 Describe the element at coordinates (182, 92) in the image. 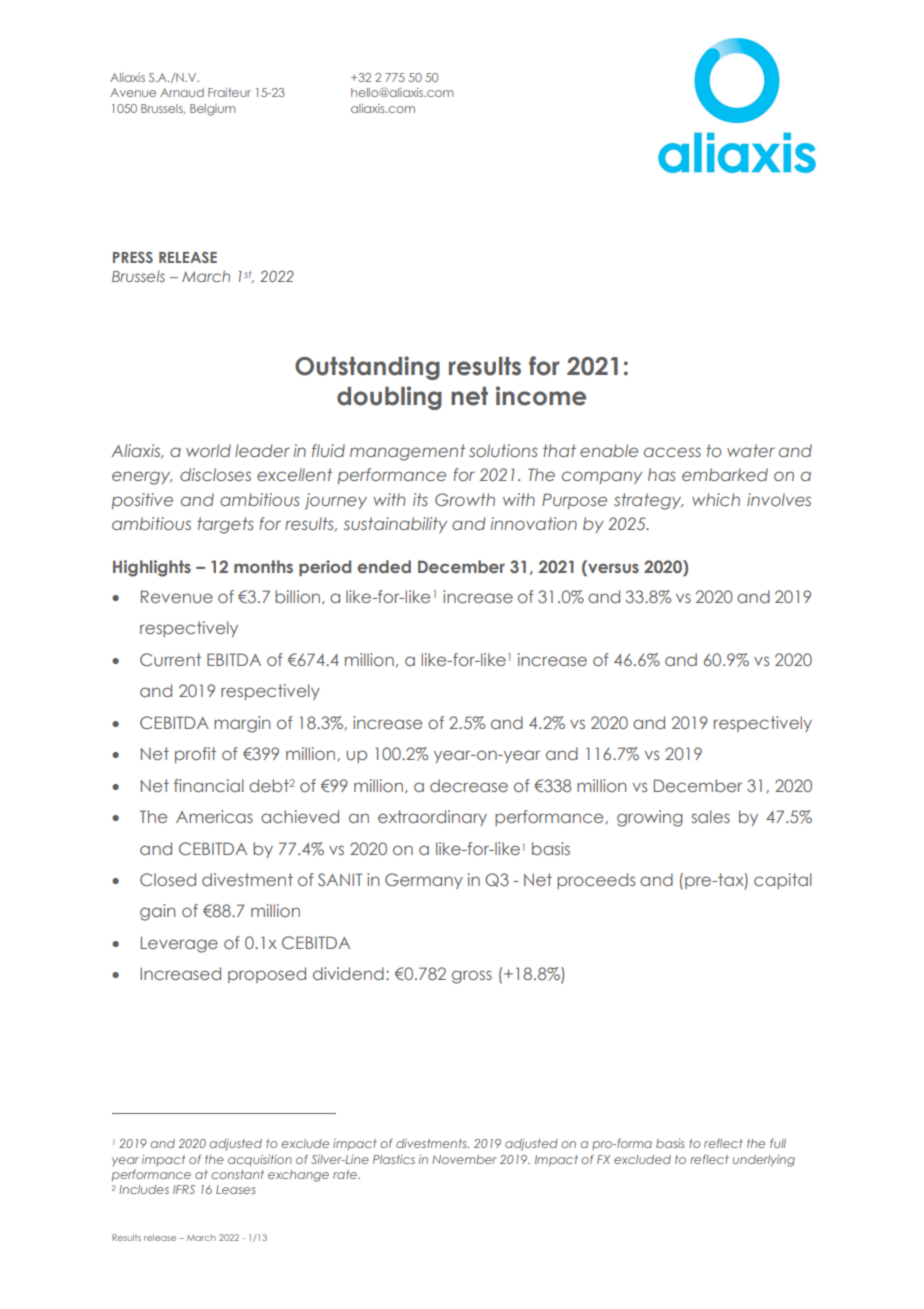

I see `Arnaud` at that location.
